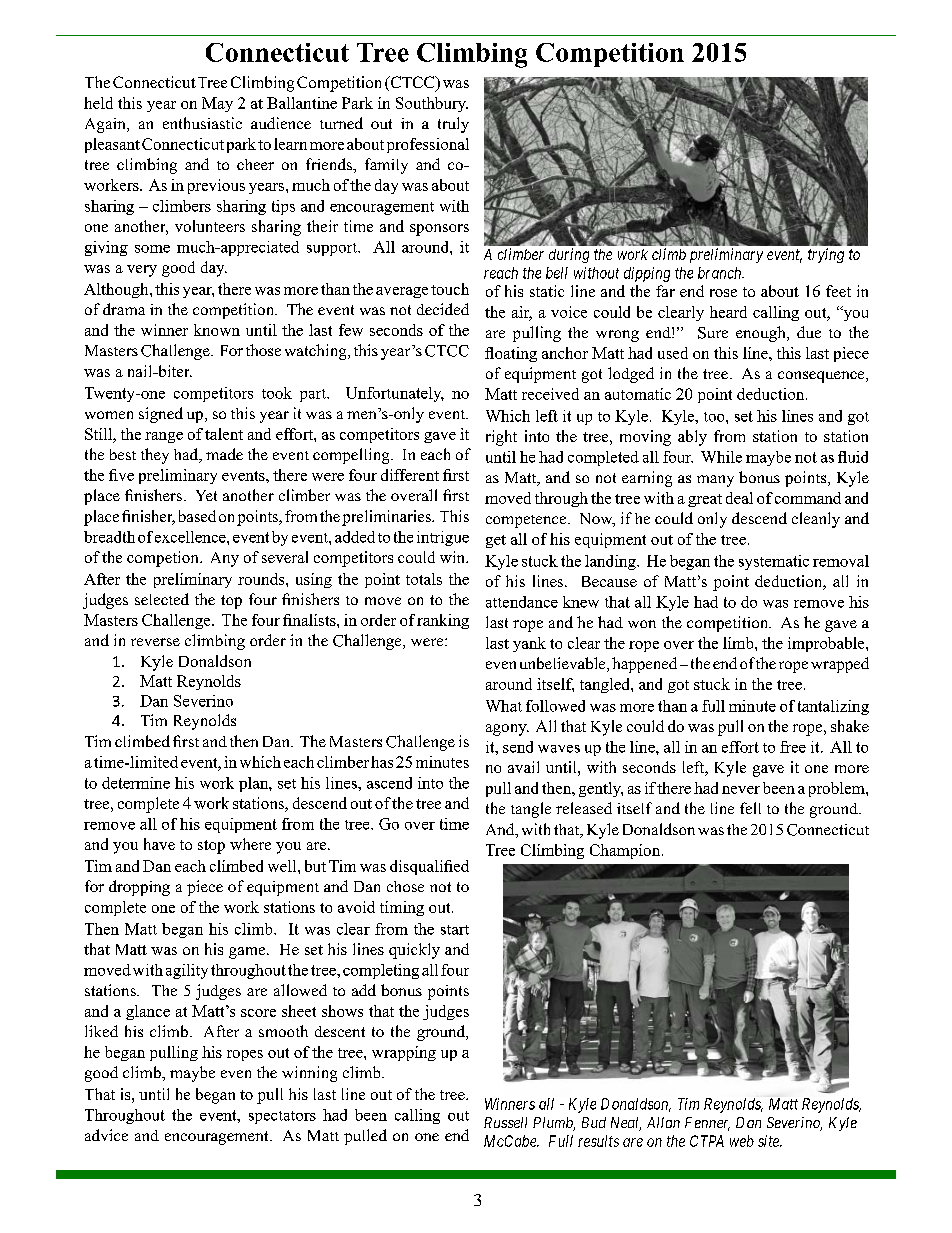 This screenshot has height=1233, width=952. What do you see at coordinates (505, 1122) in the screenshot?
I see `Russell` at bounding box center [505, 1122].
